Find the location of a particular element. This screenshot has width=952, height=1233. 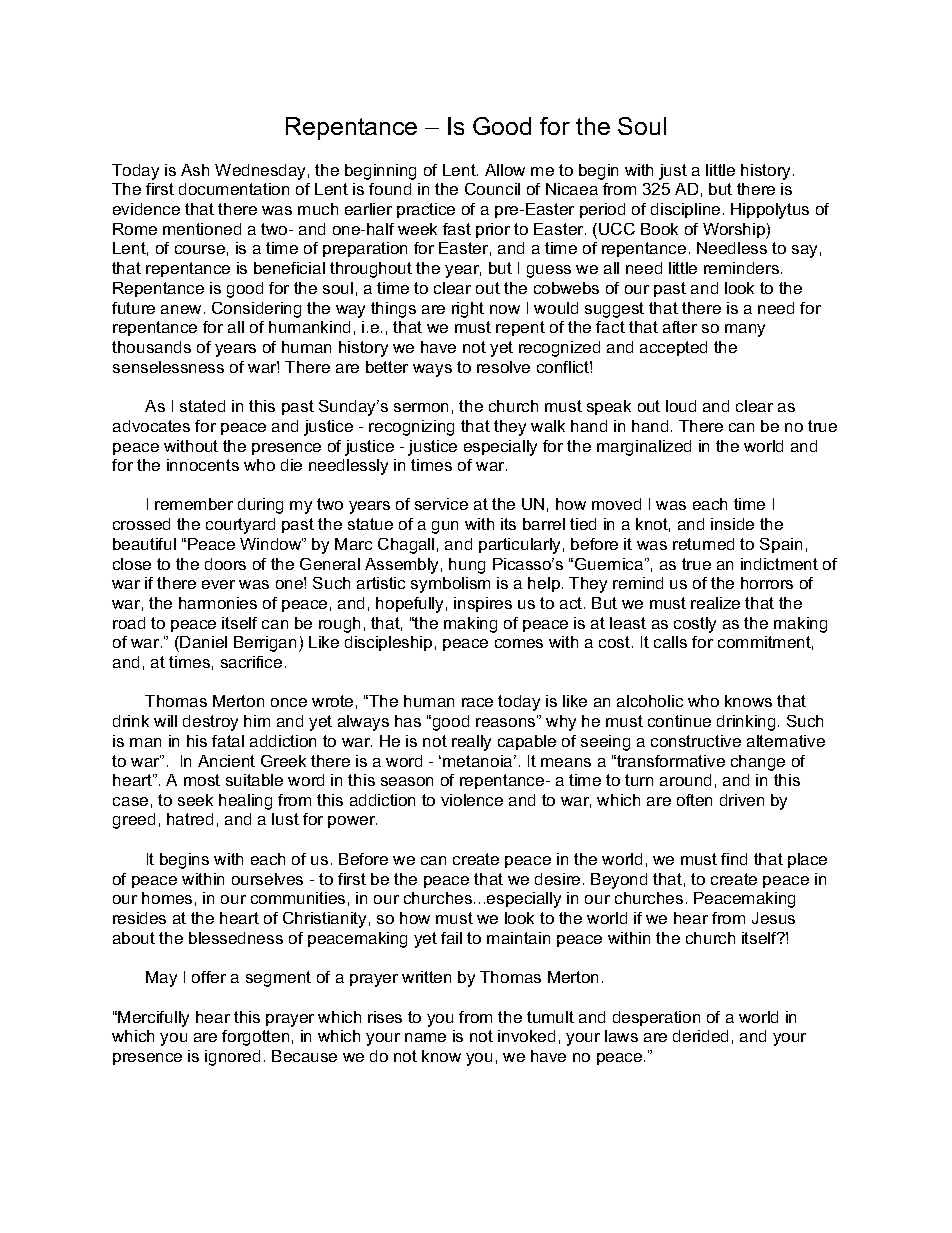

derided is located at coordinates (700, 1036).
